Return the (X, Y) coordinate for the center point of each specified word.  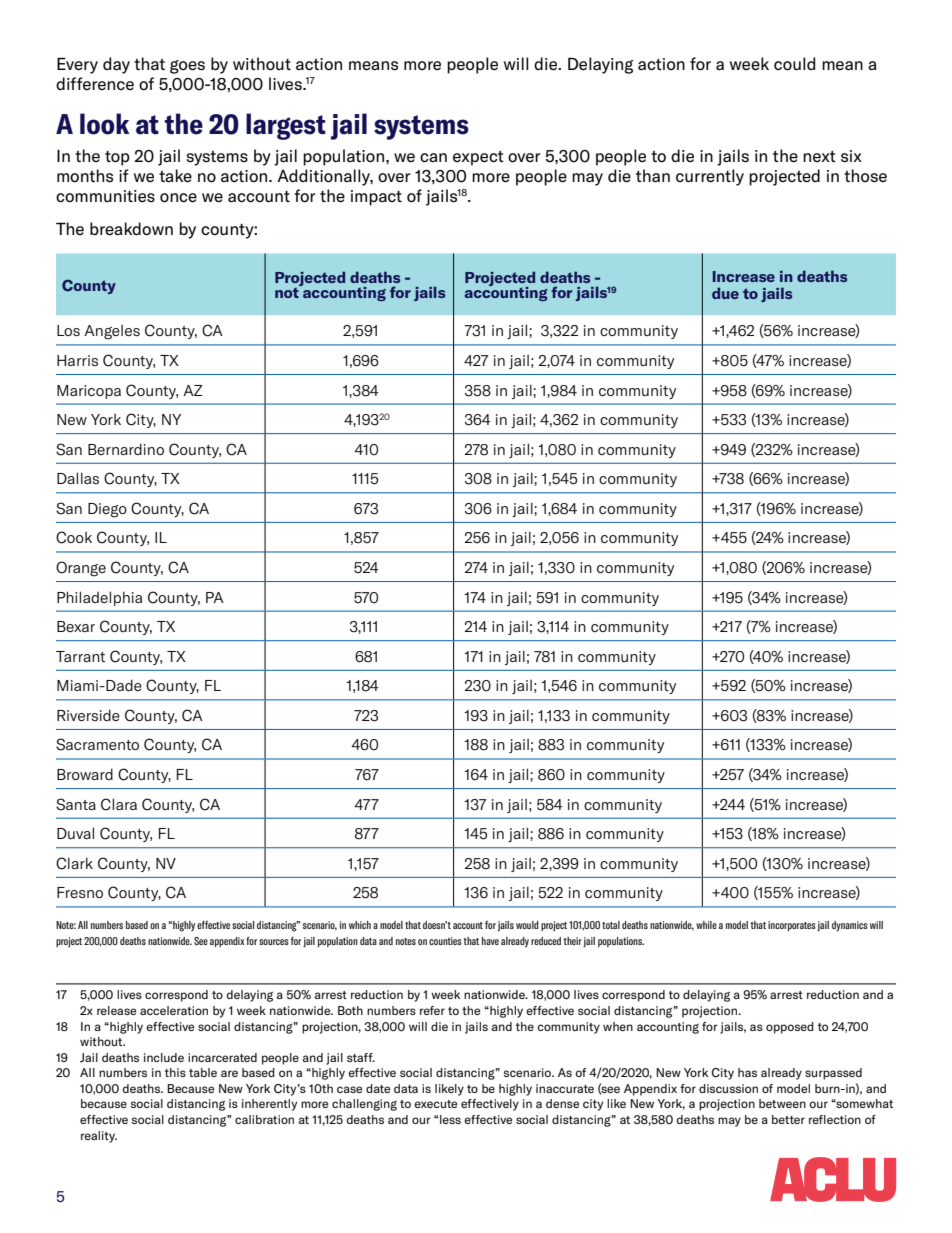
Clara (119, 804)
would (527, 925)
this (175, 1072)
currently (710, 177)
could (794, 64)
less (450, 1119)
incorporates (792, 926)
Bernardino (126, 449)
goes (187, 67)
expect (478, 158)
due (725, 293)
